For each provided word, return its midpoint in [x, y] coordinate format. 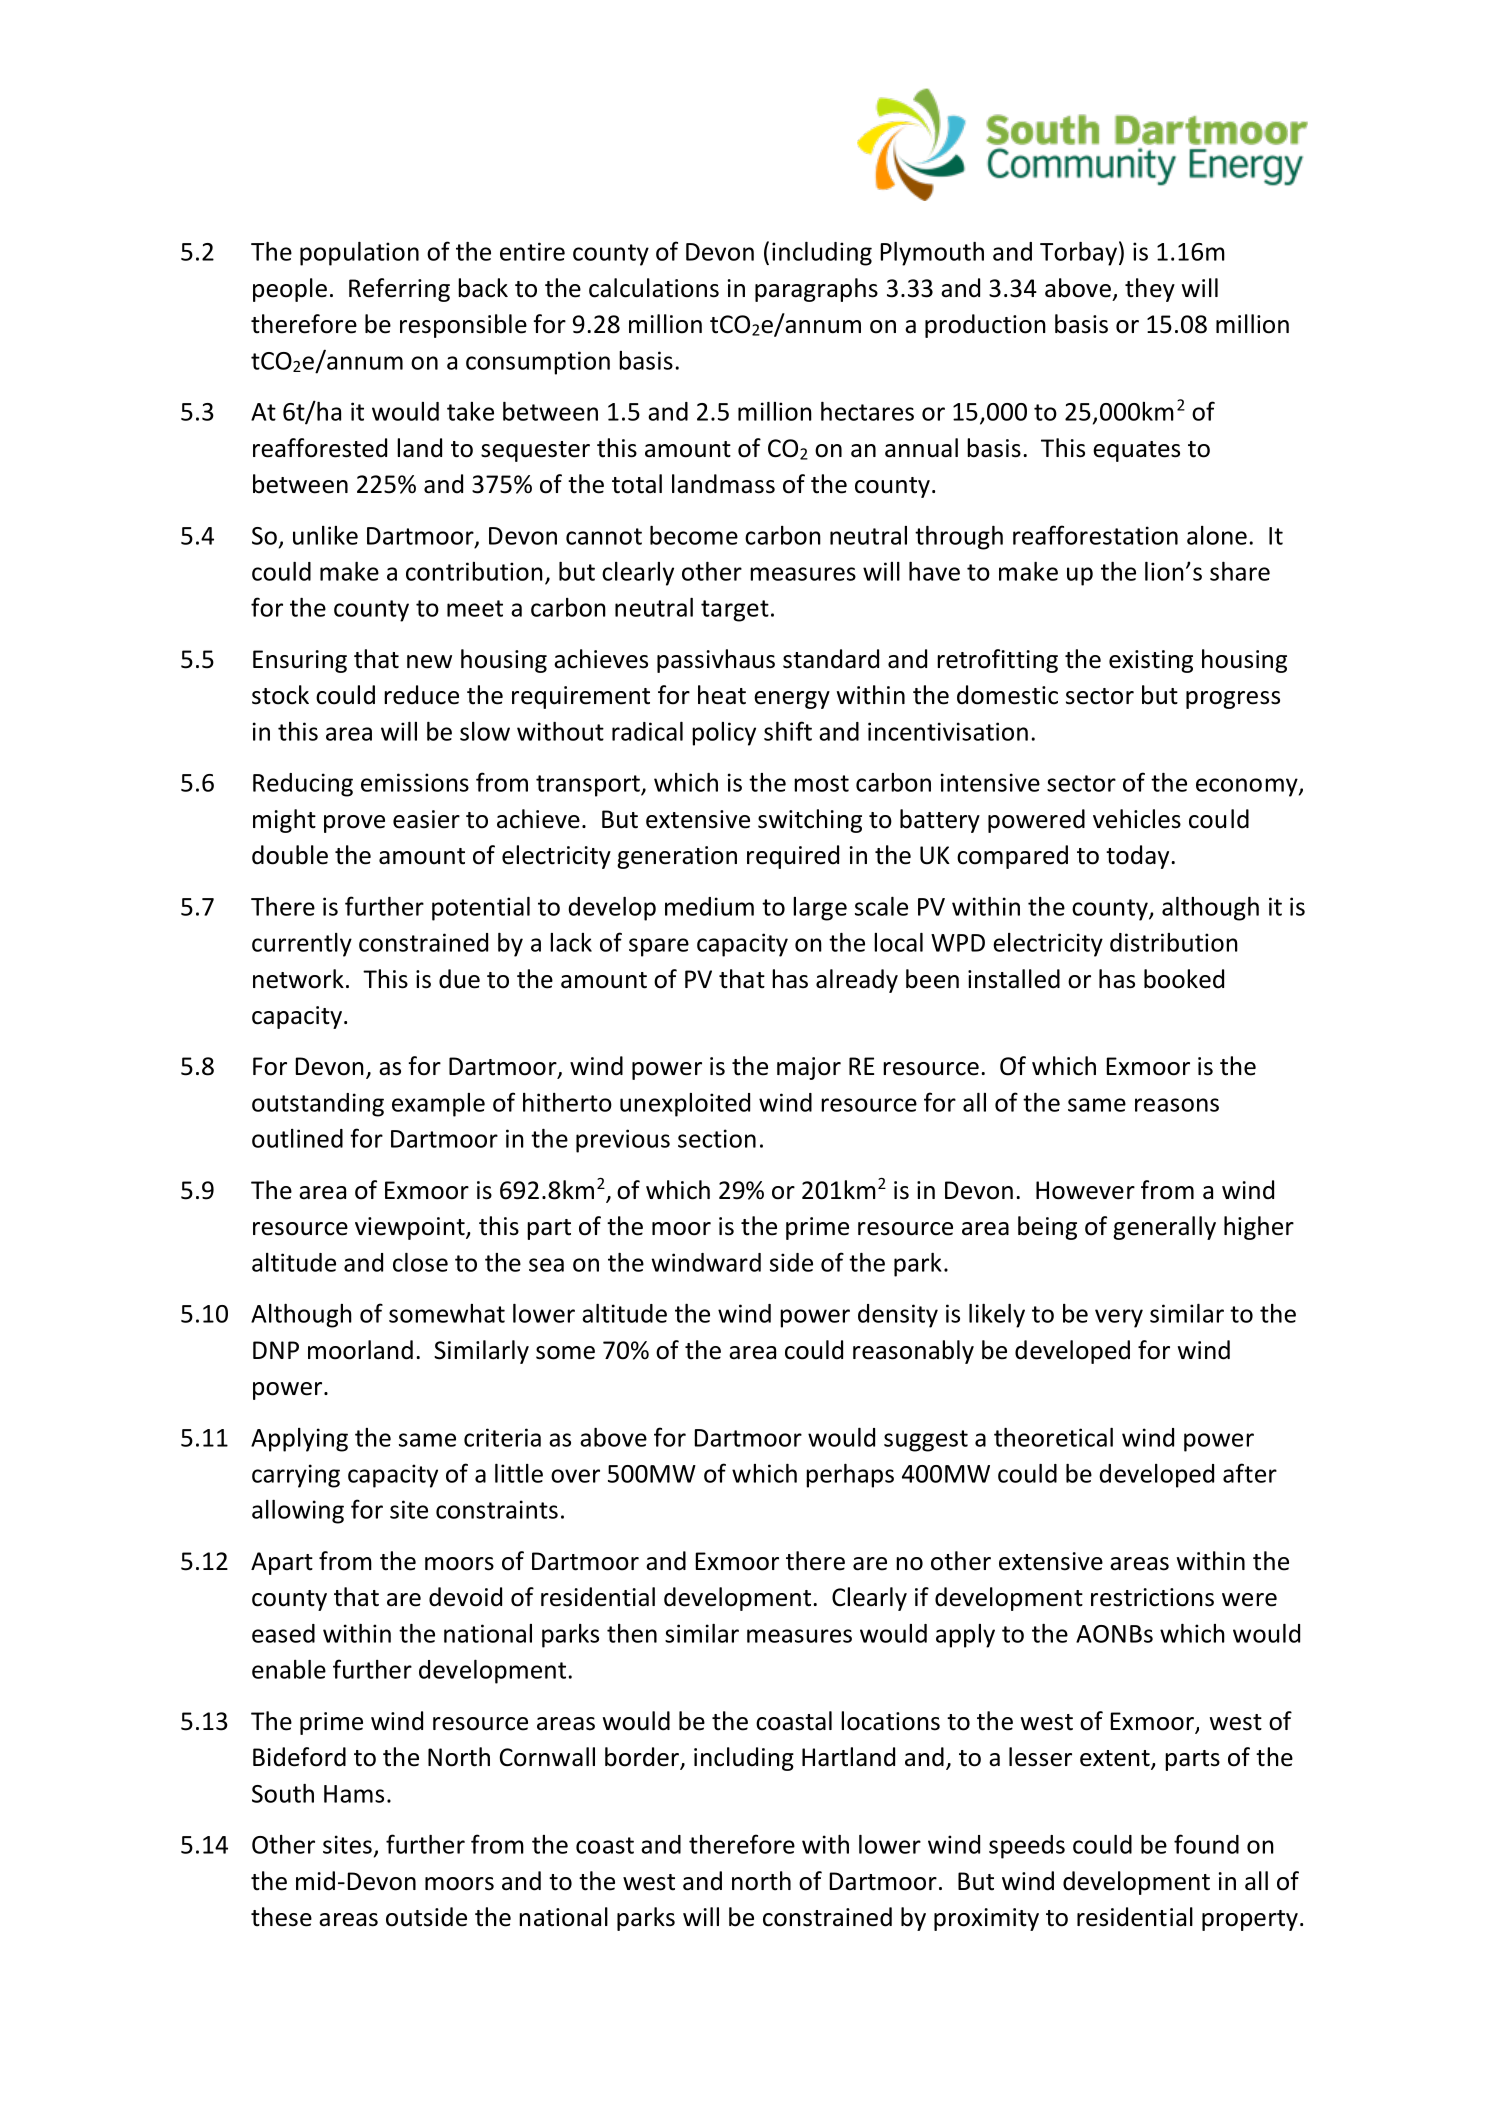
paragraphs [816, 290]
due [459, 979]
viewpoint [411, 1228]
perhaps [850, 1476]
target [735, 611]
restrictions [1152, 1597]
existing [1151, 661]
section [717, 1138]
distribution [1174, 942]
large [820, 909]
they [1150, 290]
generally [1164, 1228]
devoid [465, 1597]
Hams [354, 1794]
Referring [399, 290]
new [429, 662]
